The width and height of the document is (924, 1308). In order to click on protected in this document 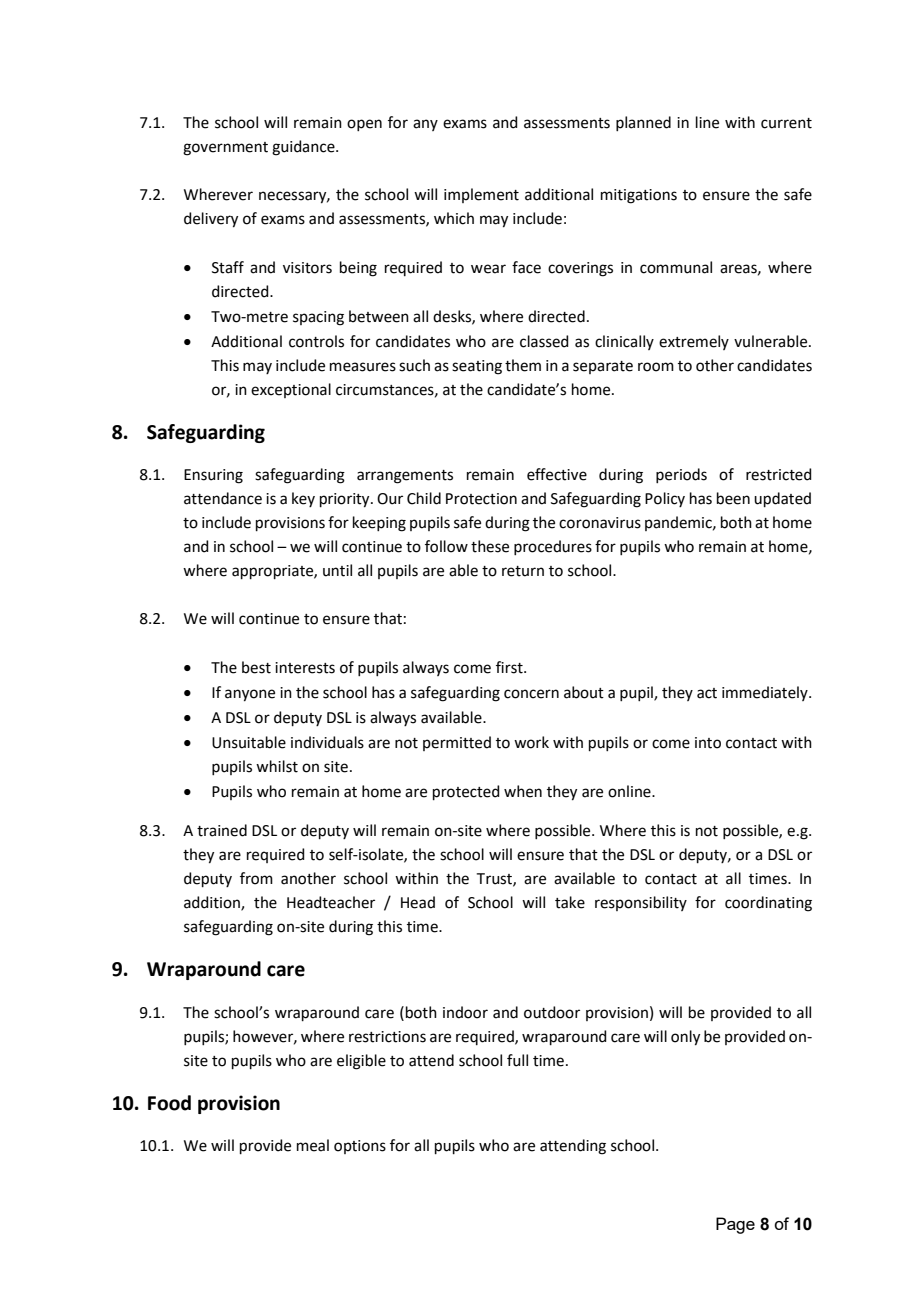, I will do `click(466, 792)`.
